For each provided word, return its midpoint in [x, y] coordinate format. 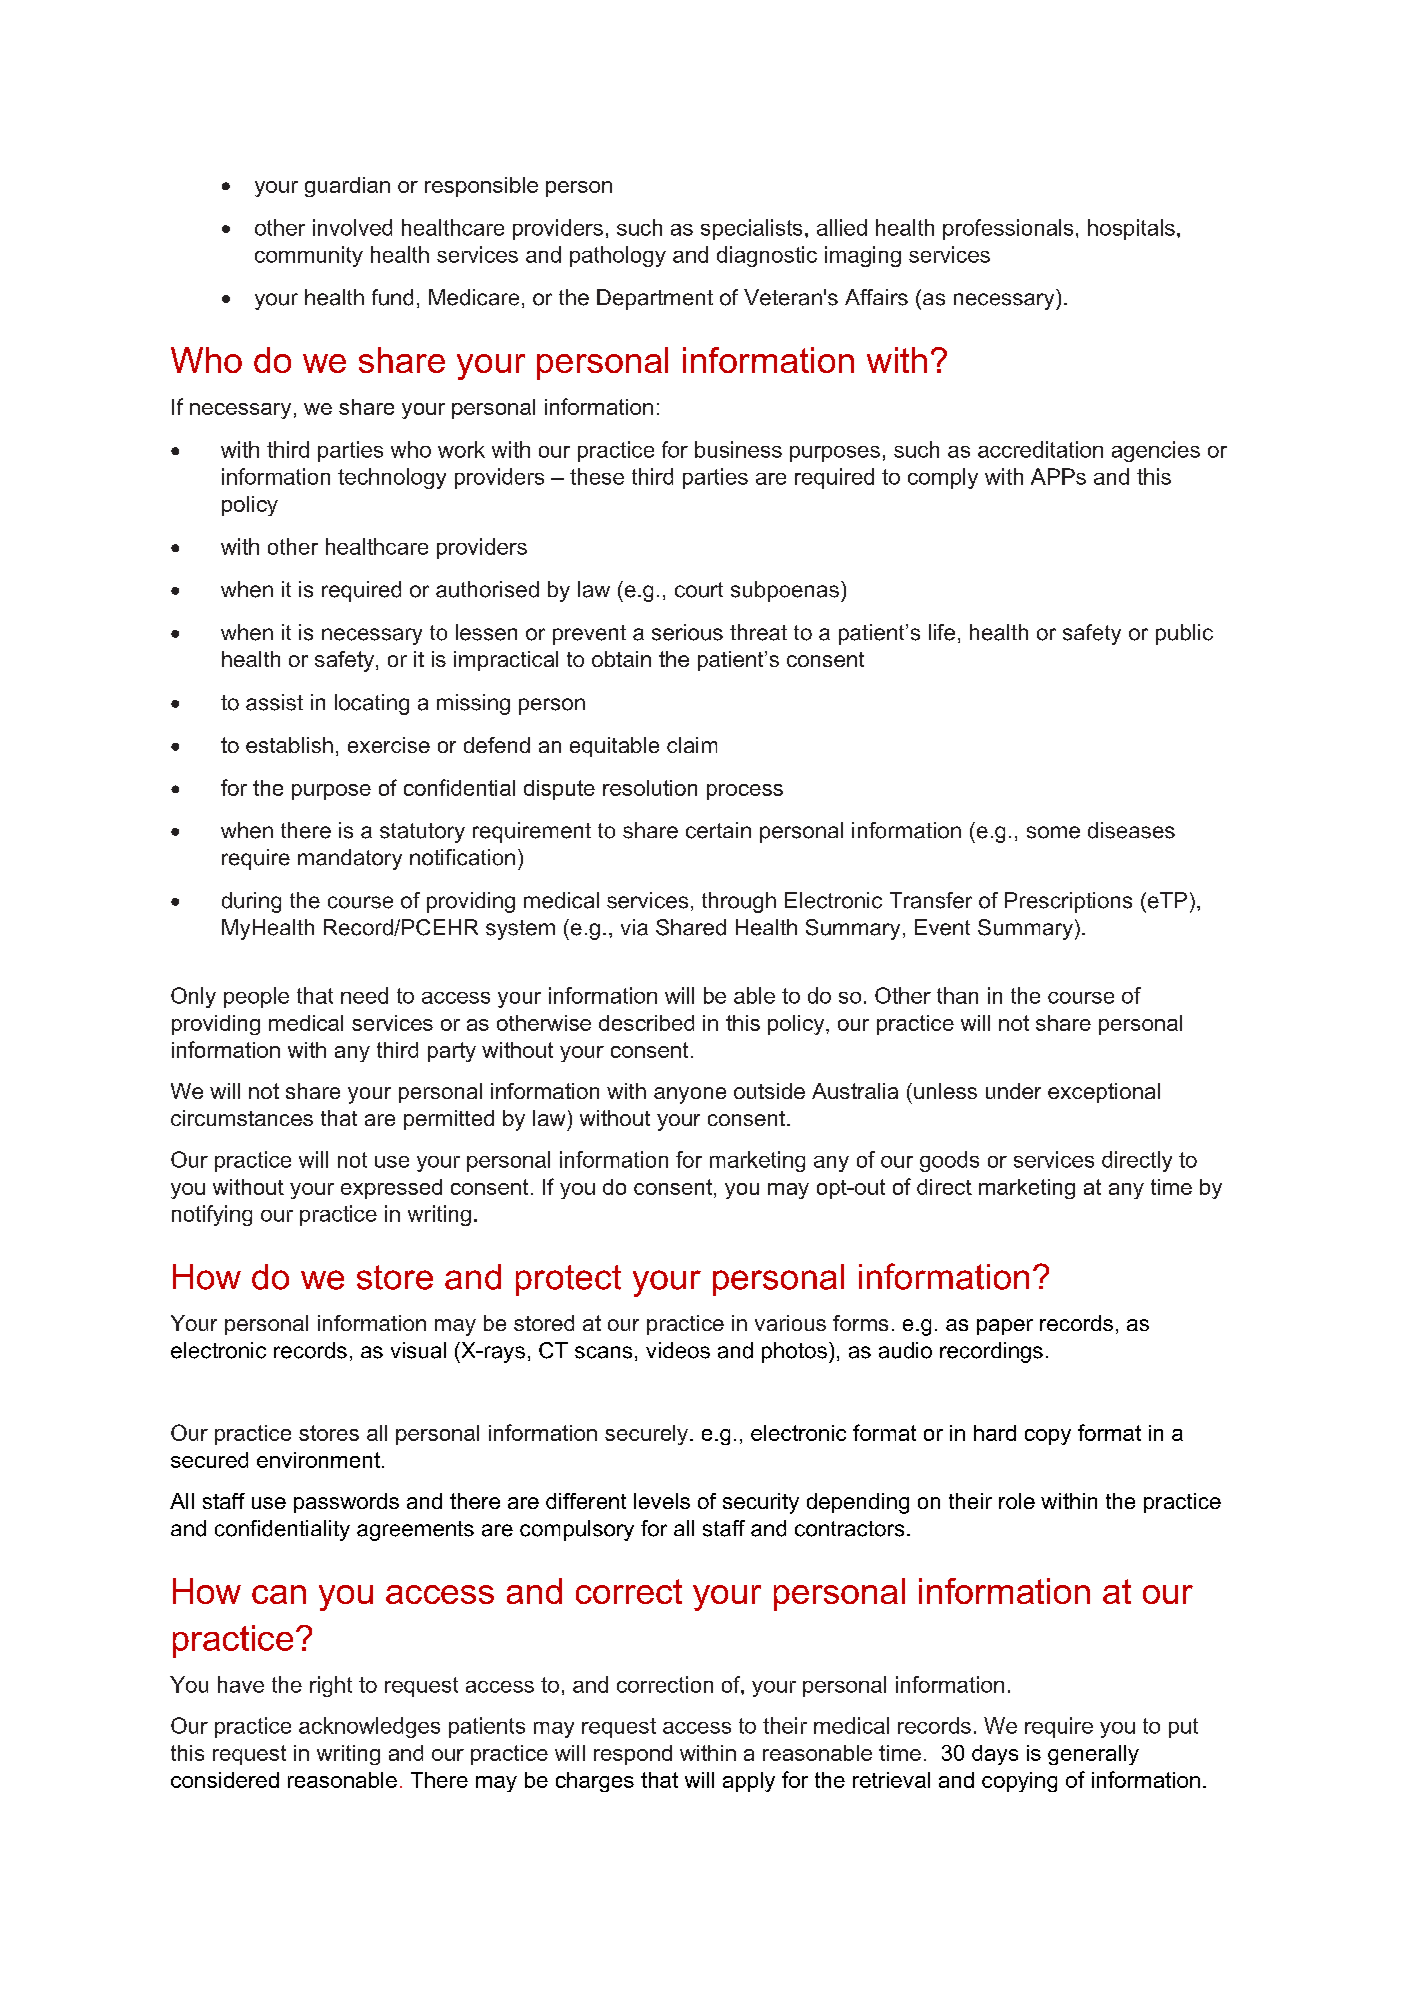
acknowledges [369, 1727]
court [699, 590]
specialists [751, 229]
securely [648, 1435]
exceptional [1104, 1093]
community [309, 256]
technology [392, 478]
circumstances [242, 1118]
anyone [690, 1095]
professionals [1008, 229]
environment [318, 1460]
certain [718, 830]
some [1053, 832]
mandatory [350, 859]
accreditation [1040, 449]
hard [995, 1433]
